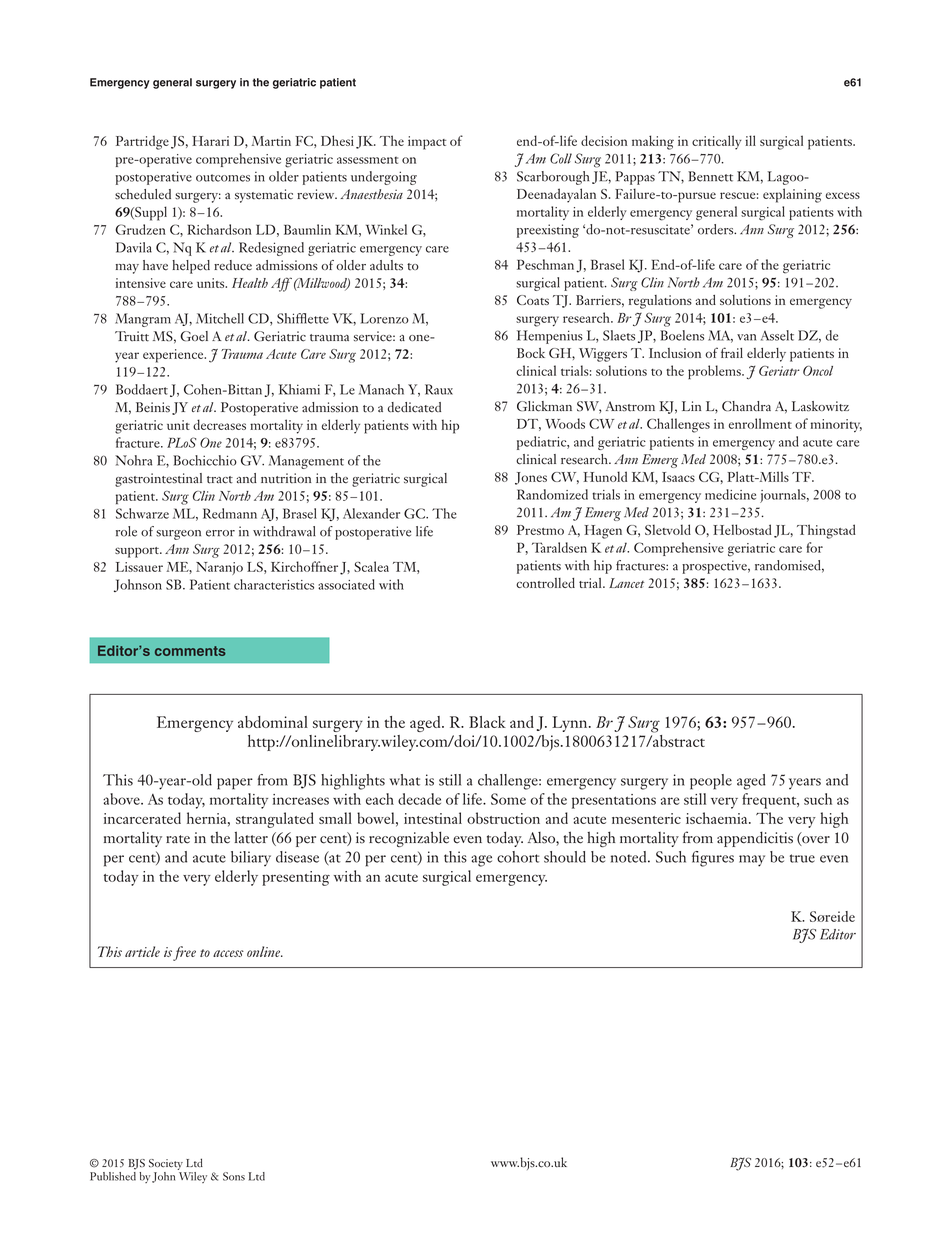 The width and height of the screenshot is (952, 1251). Describe the element at coordinates (427, 143) in the screenshot. I see `impact` at that location.
